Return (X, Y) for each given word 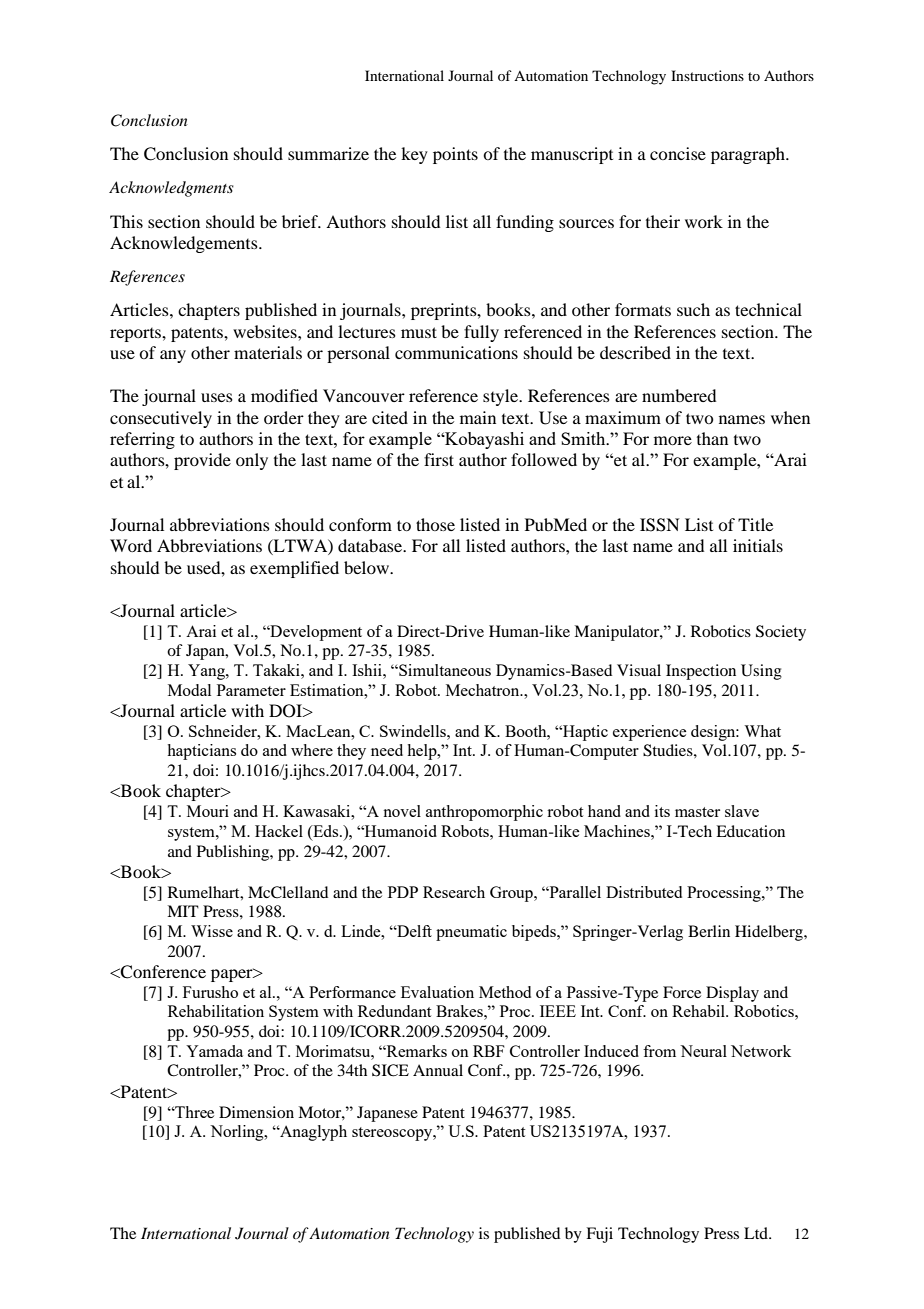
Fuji (599, 1235)
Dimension (256, 1112)
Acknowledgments (171, 189)
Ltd (757, 1233)
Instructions (707, 75)
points (455, 155)
